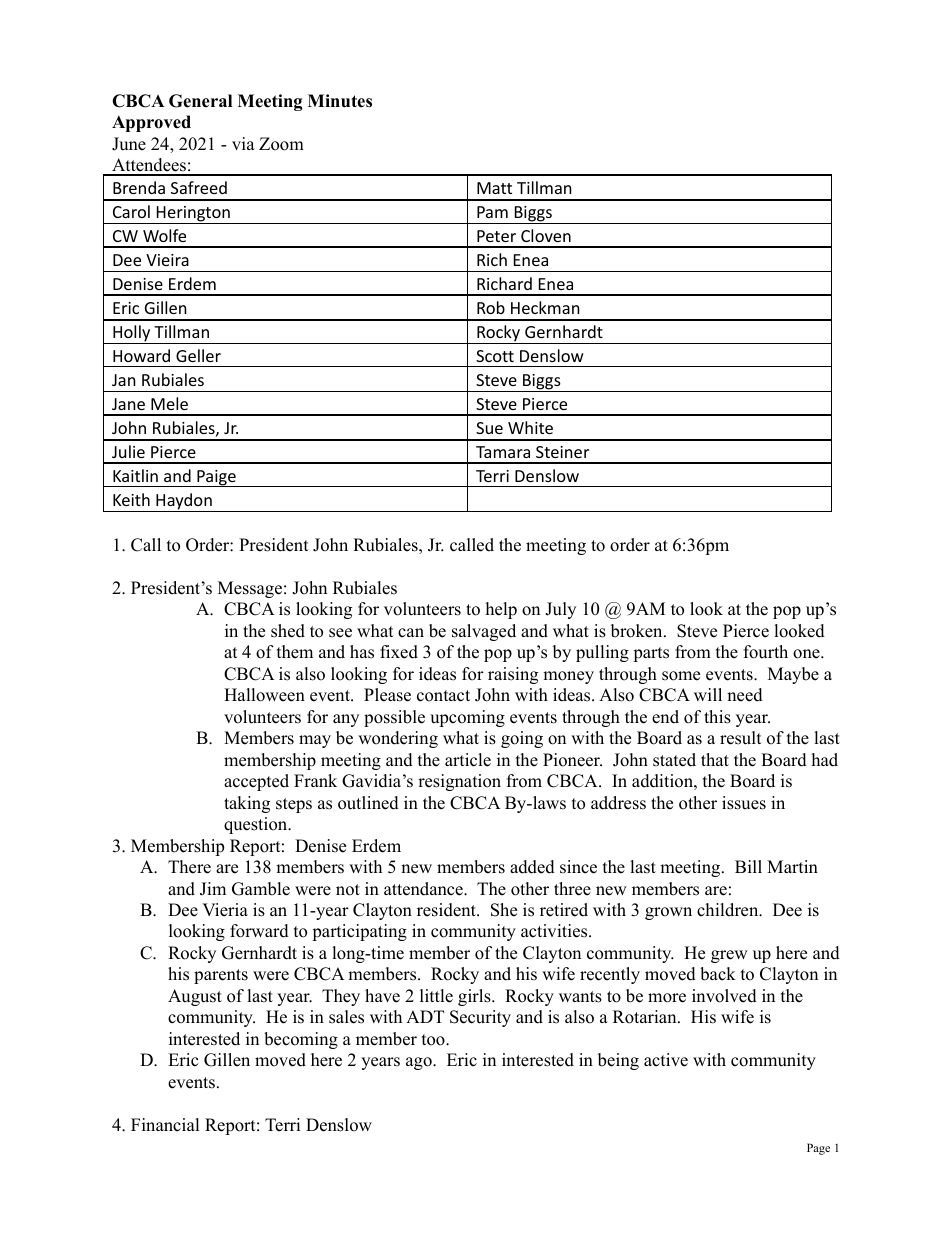 The height and width of the document is (1233, 952). What do you see at coordinates (546, 235) in the document?
I see `Cloven` at bounding box center [546, 235].
